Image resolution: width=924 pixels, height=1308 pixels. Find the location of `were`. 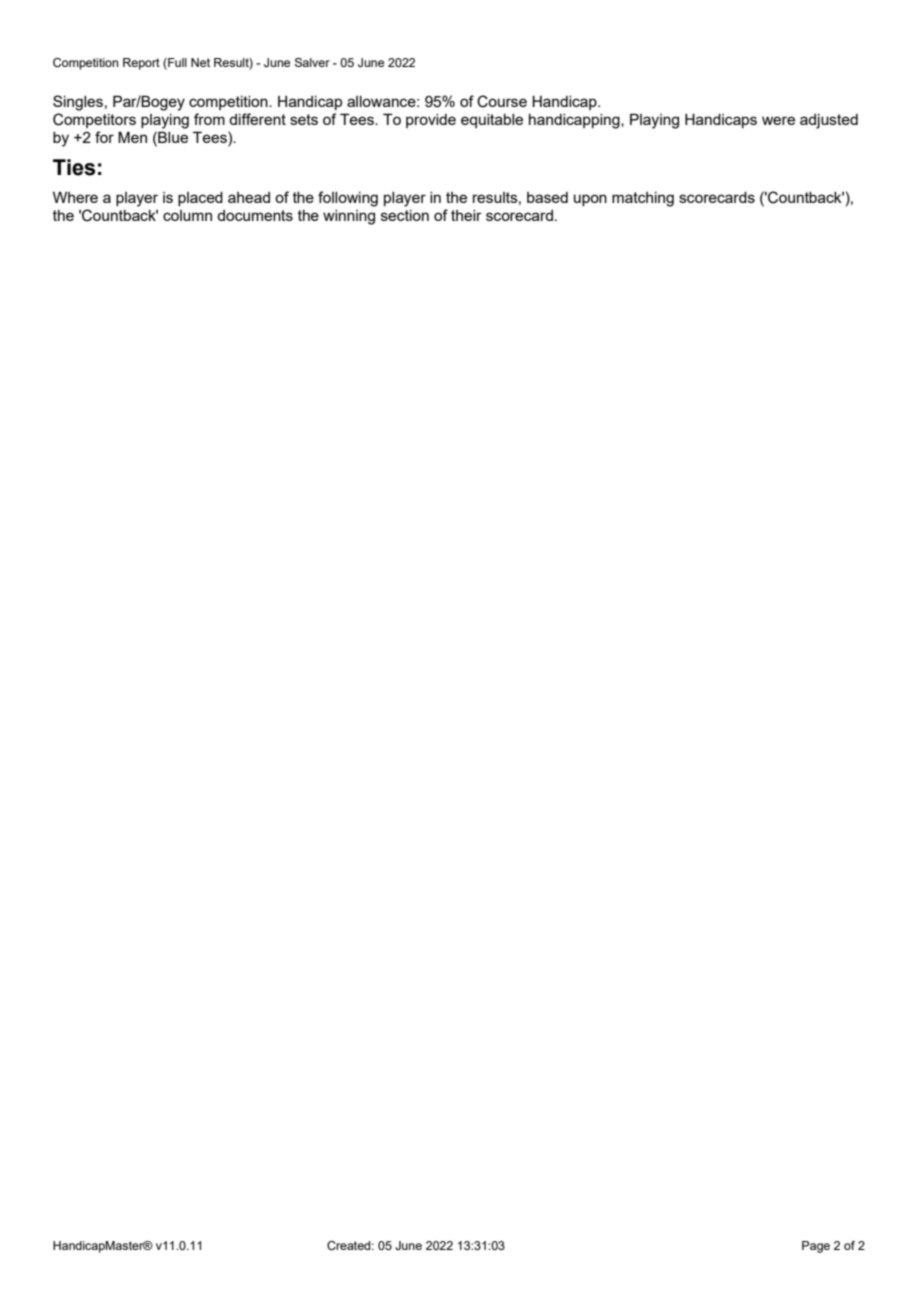

were is located at coordinates (778, 120).
